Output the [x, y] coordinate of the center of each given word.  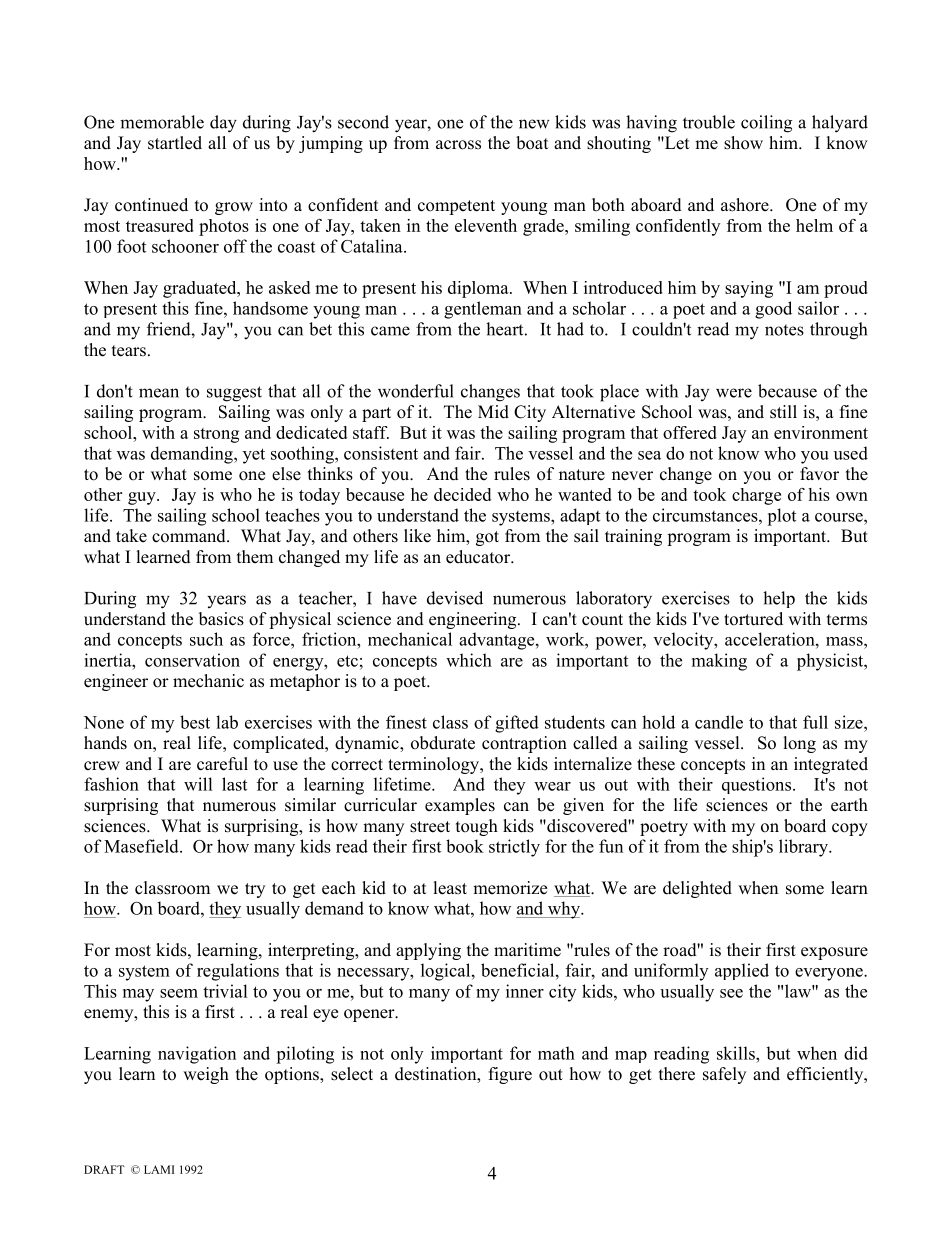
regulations [238, 972]
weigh [206, 1075]
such [206, 639]
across [458, 145]
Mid [493, 412]
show [743, 143]
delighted [697, 889]
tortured [753, 619]
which [469, 660]
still [783, 412]
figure [510, 1075]
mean [159, 393]
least [450, 888]
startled [175, 143]
